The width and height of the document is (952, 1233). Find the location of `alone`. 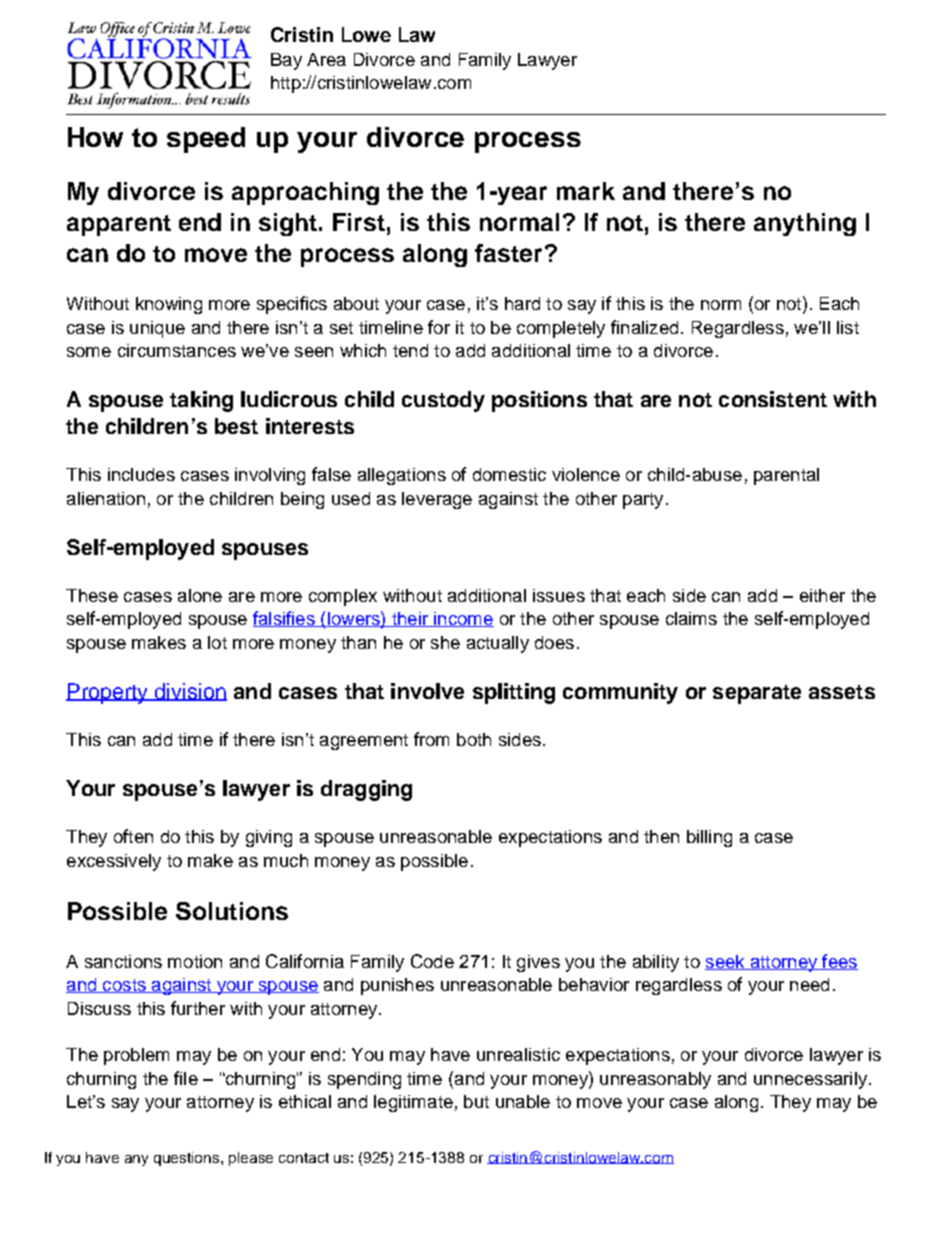

alone is located at coordinates (200, 595).
